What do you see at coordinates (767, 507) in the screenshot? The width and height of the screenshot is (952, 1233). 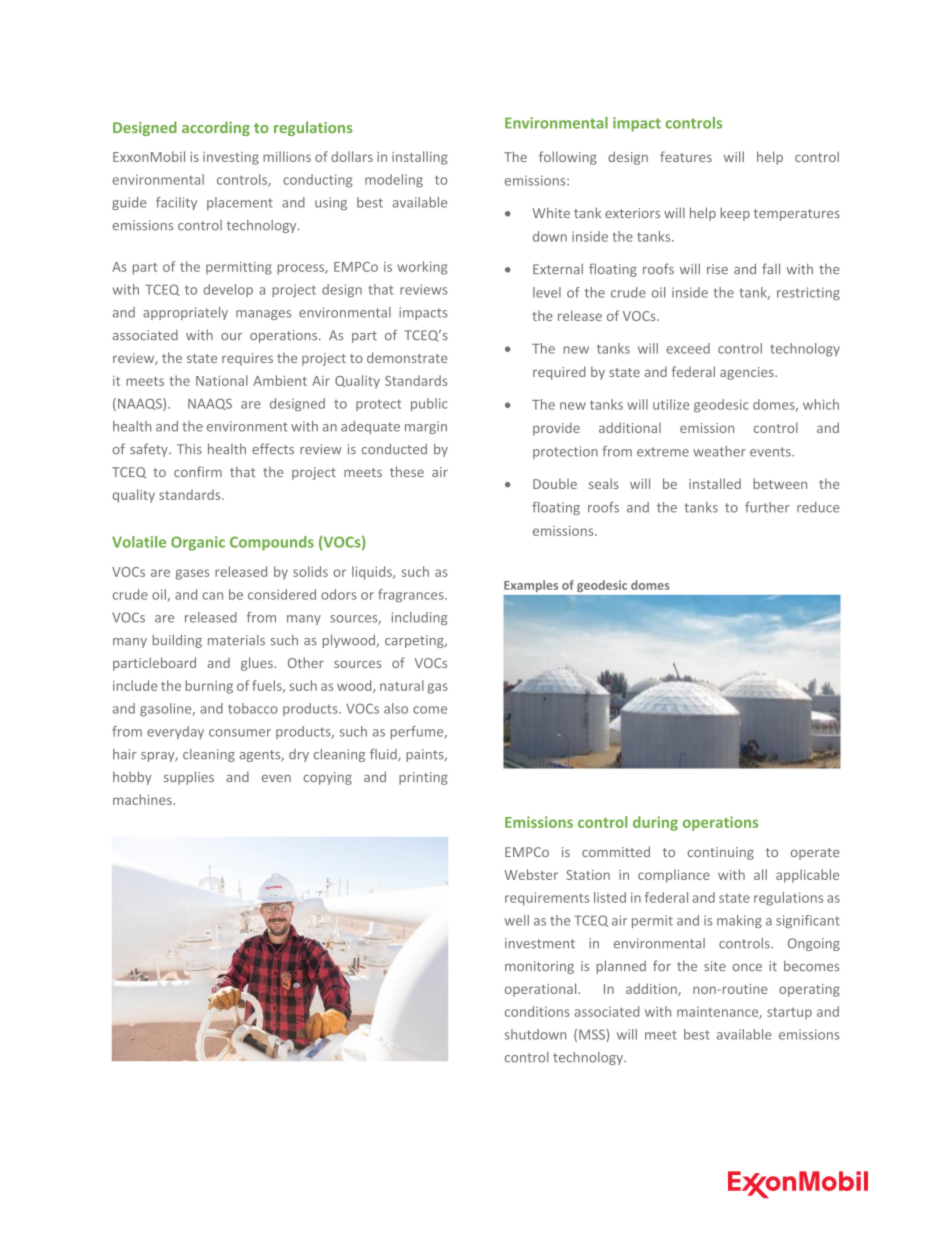 I see `further` at bounding box center [767, 507].
